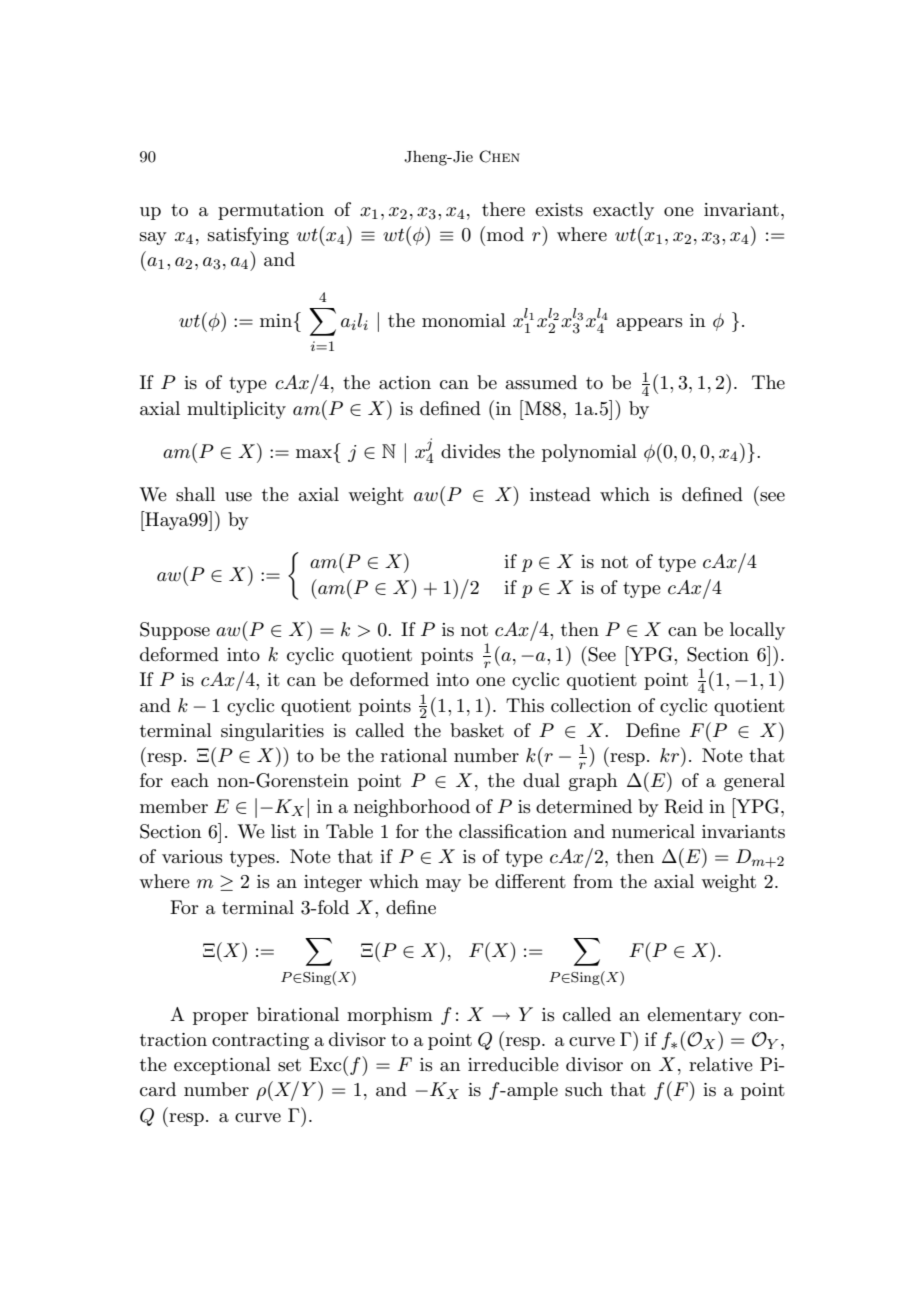 Image resolution: width=924 pixels, height=1307 pixels. What do you see at coordinates (192, 857) in the screenshot?
I see `various` at bounding box center [192, 857].
